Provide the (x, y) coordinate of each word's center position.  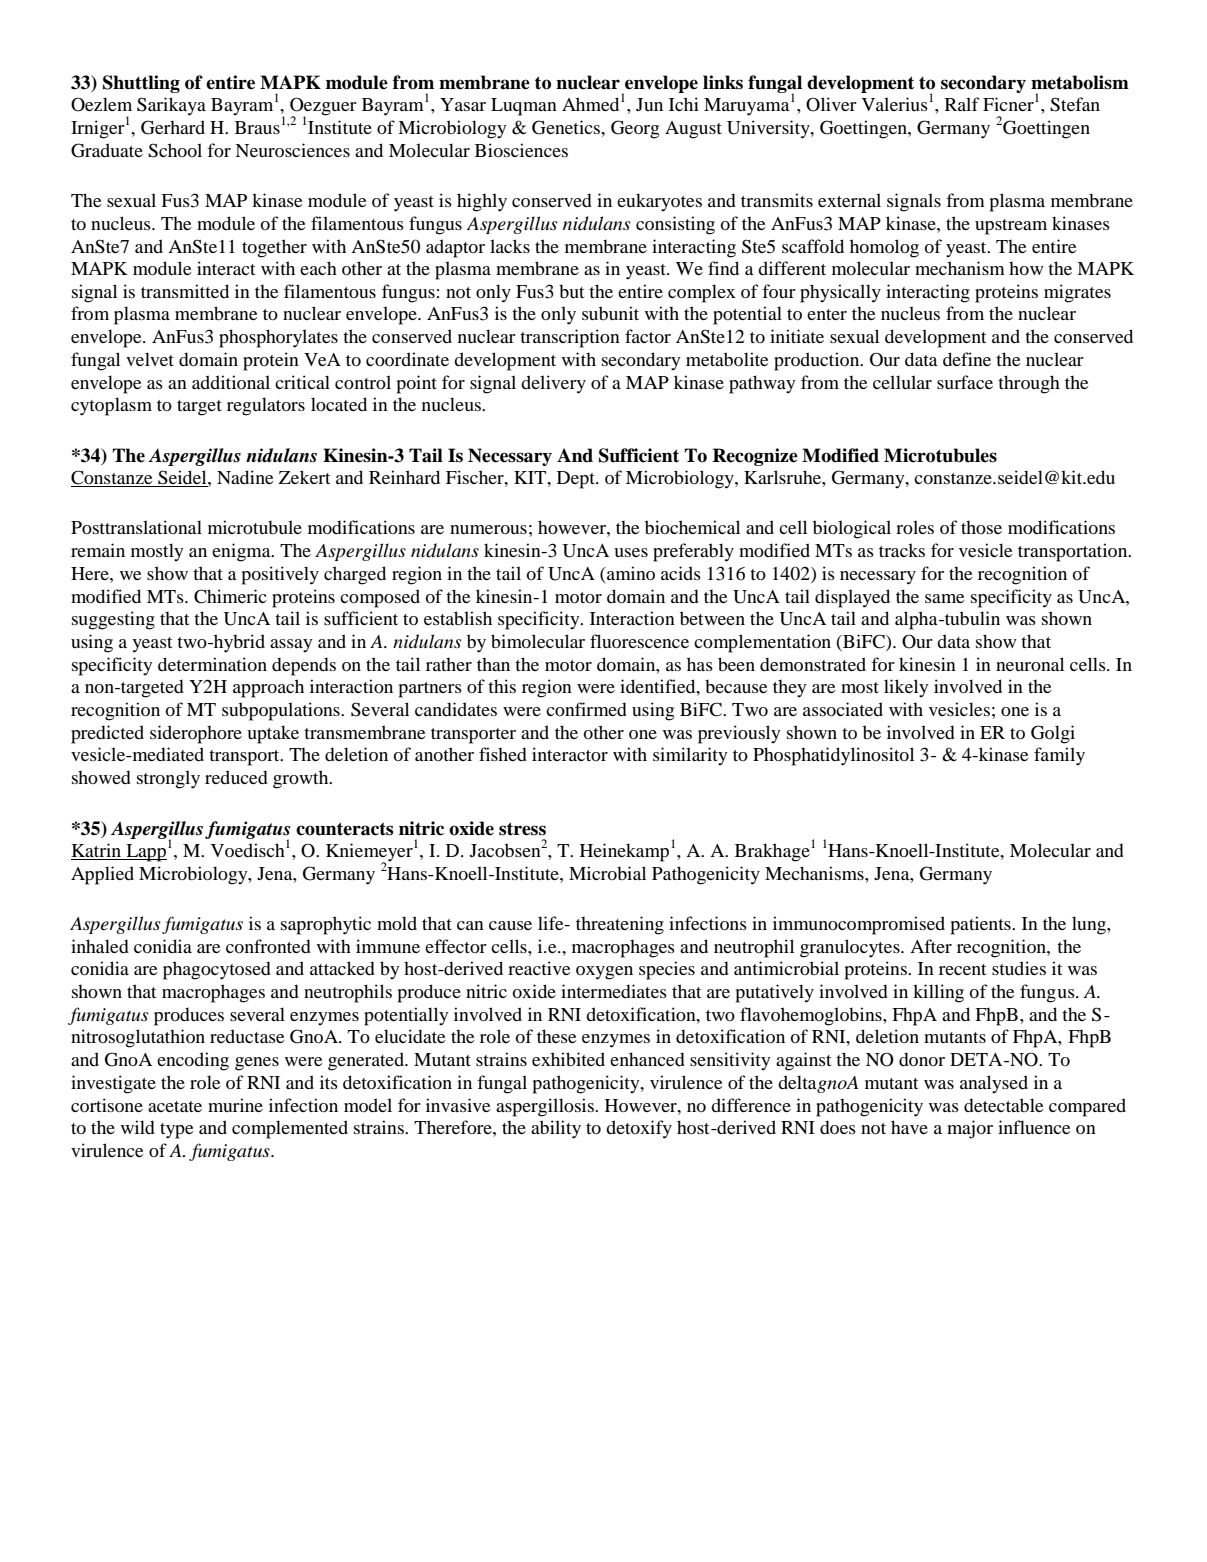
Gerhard (173, 127)
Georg (635, 129)
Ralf (962, 104)
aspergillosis (546, 1107)
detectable (1004, 1105)
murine (235, 1105)
